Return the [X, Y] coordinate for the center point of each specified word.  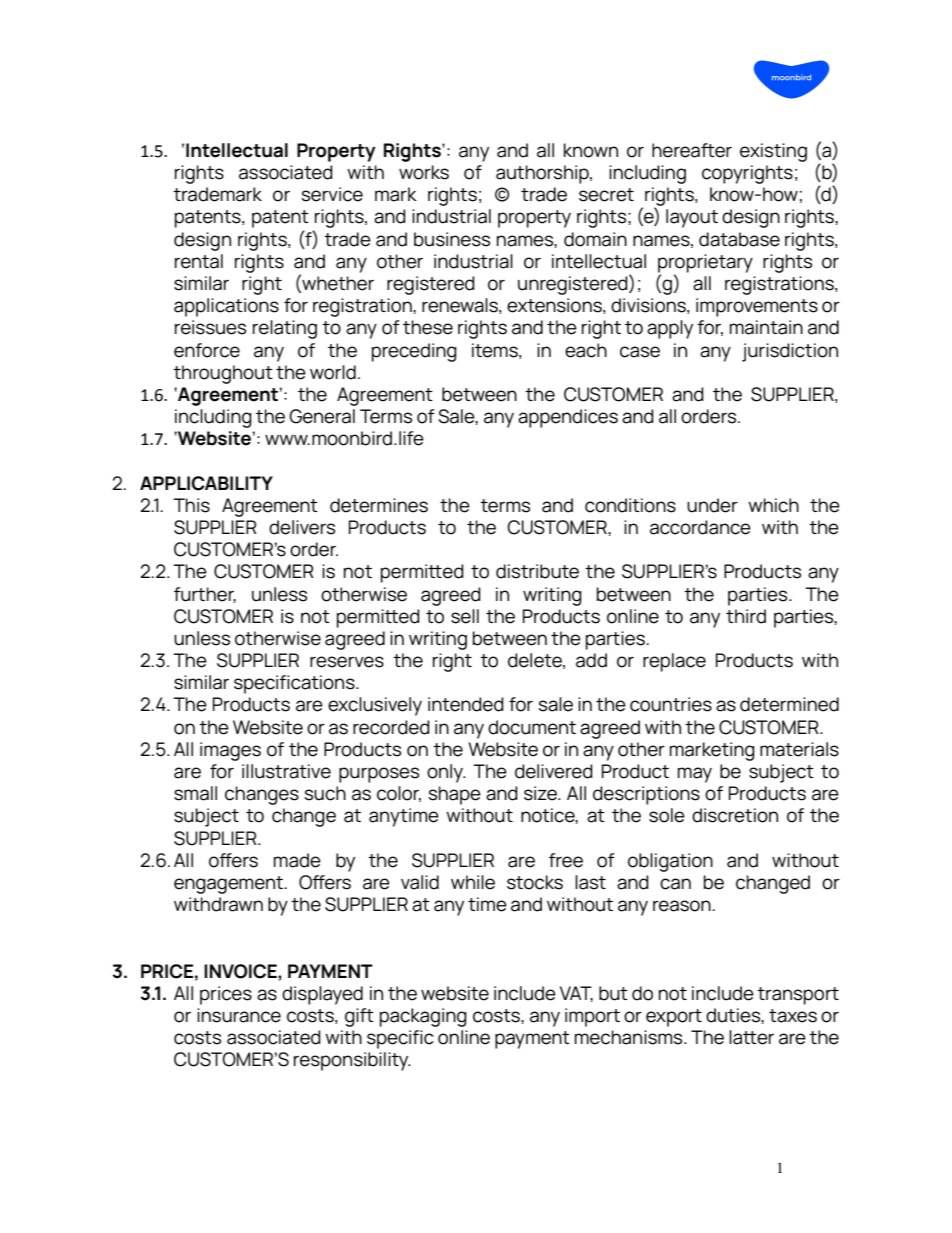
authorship [543, 174]
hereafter [692, 150]
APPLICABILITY [206, 483]
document [532, 727]
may [695, 775]
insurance [239, 1015]
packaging [423, 1017]
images [230, 751]
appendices [568, 418]
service [332, 194]
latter [751, 1037]
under [712, 505]
